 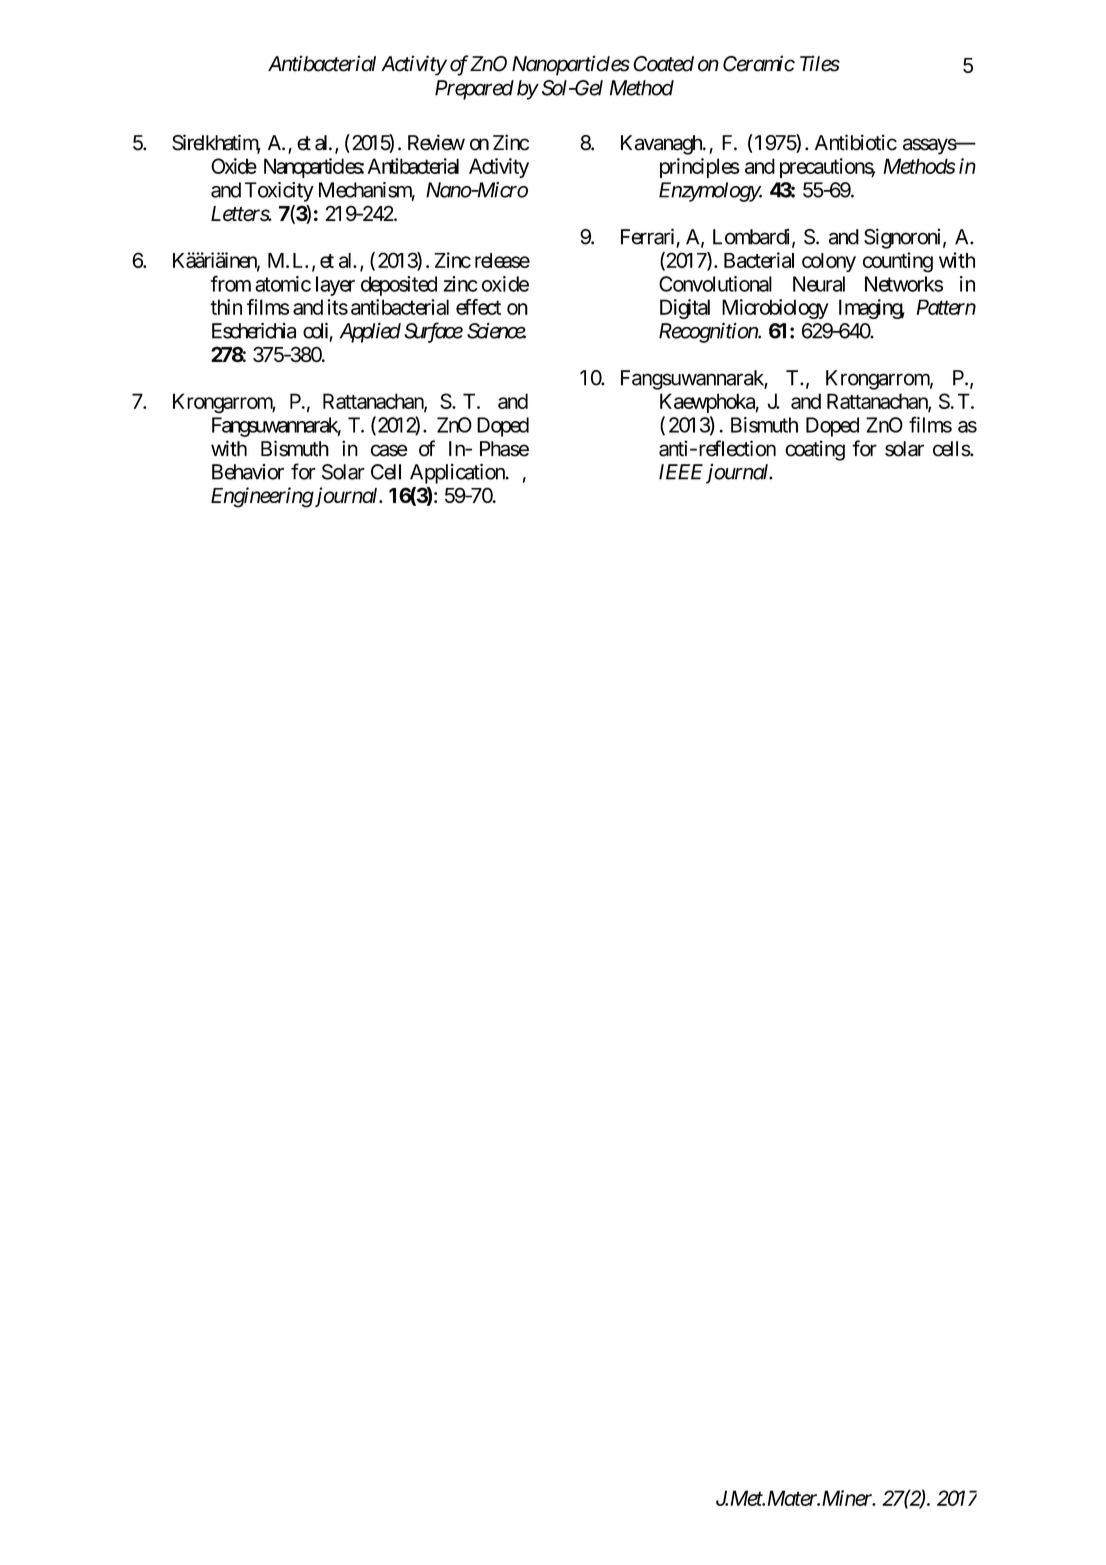 I want to click on IEEE, so click(x=681, y=472).
